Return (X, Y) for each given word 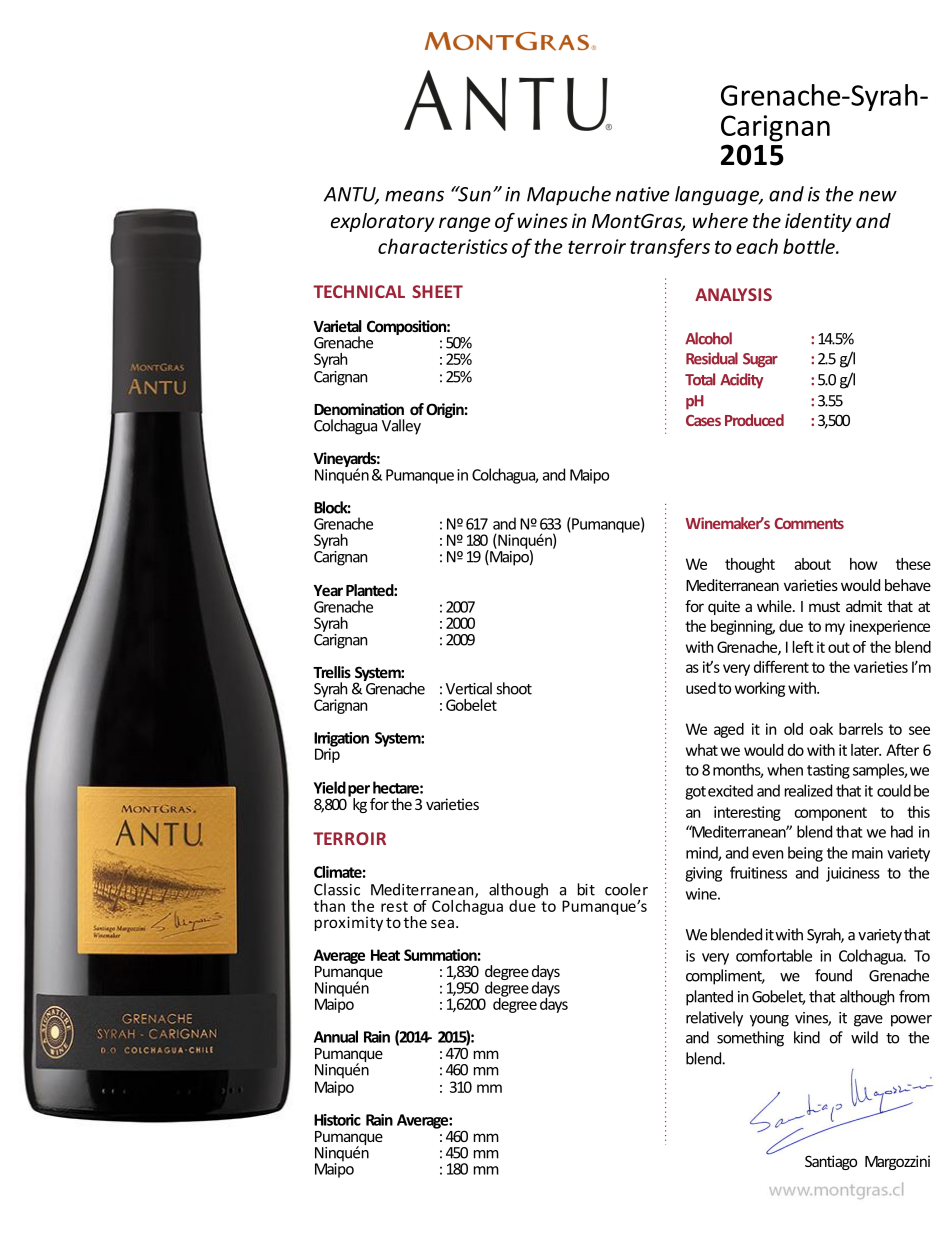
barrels (861, 729)
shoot (514, 688)
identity (818, 222)
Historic (337, 1120)
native (642, 194)
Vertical (469, 688)
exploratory (382, 222)
